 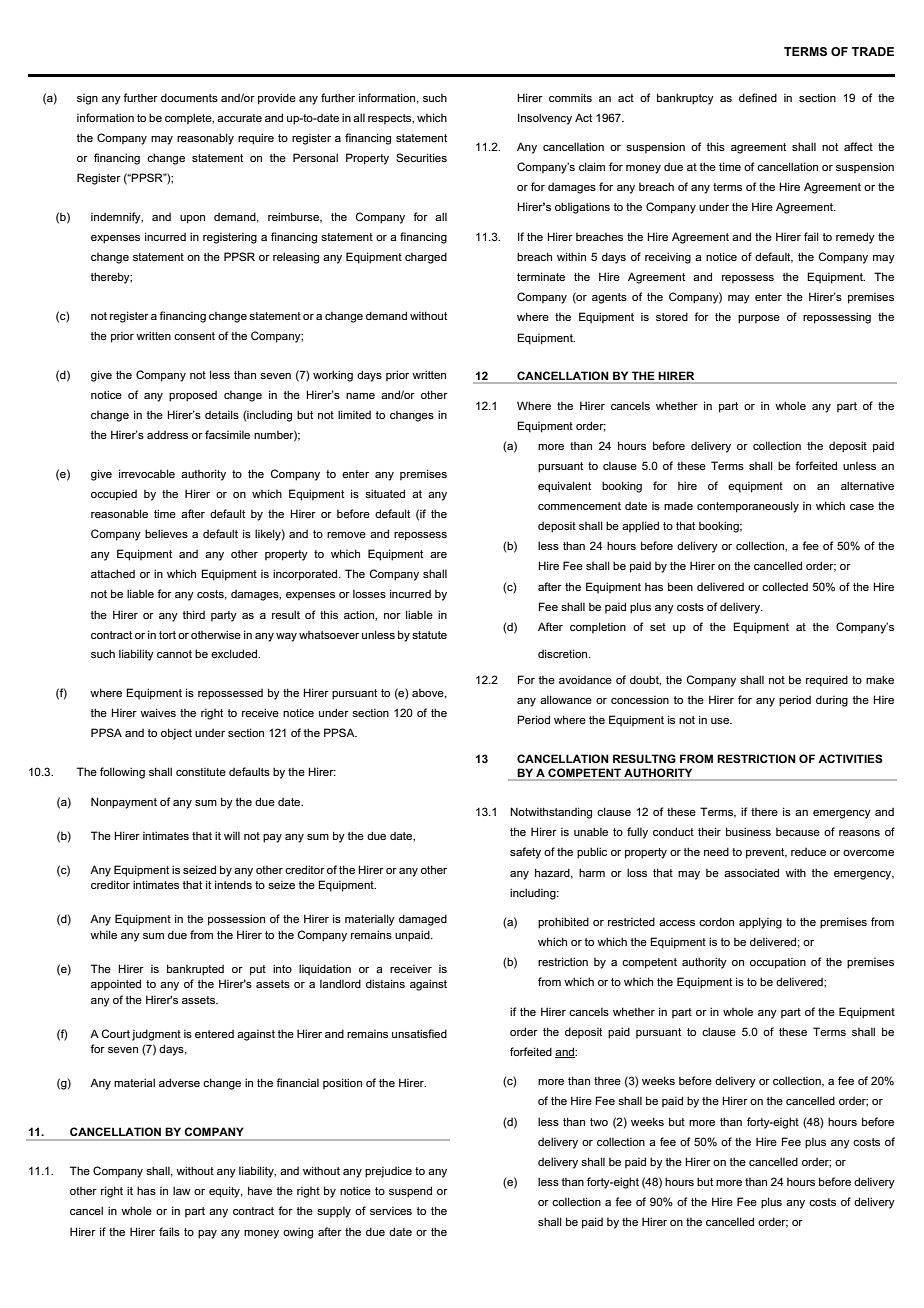 I want to click on defined, so click(x=758, y=97).
